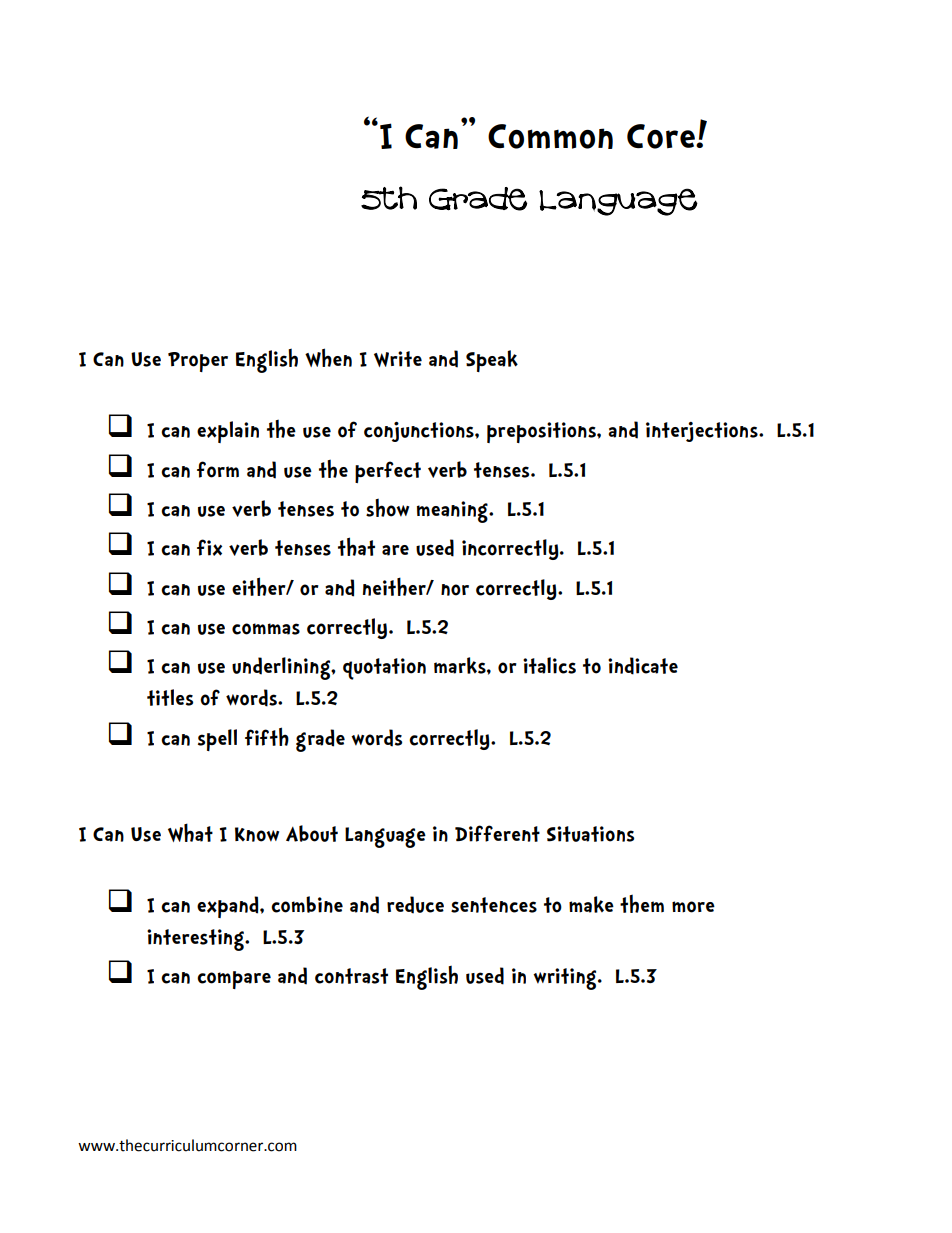  I want to click on Core, so click(662, 136).
